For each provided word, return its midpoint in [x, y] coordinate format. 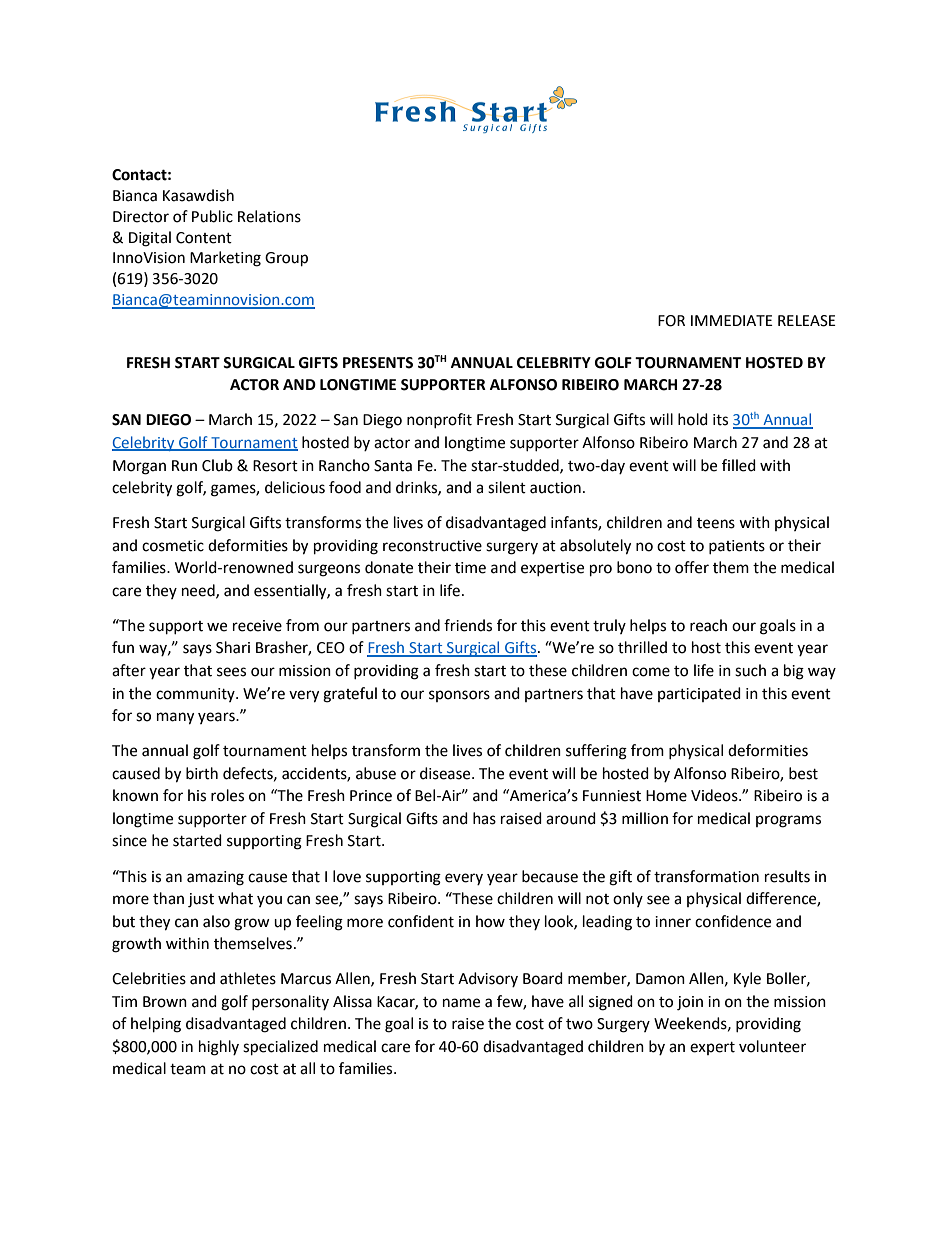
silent [507, 487]
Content [204, 238]
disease [446, 773]
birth [202, 773]
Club [217, 465]
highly [219, 1048]
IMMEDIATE [732, 320]
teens [716, 523]
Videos [715, 795]
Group [286, 259]
